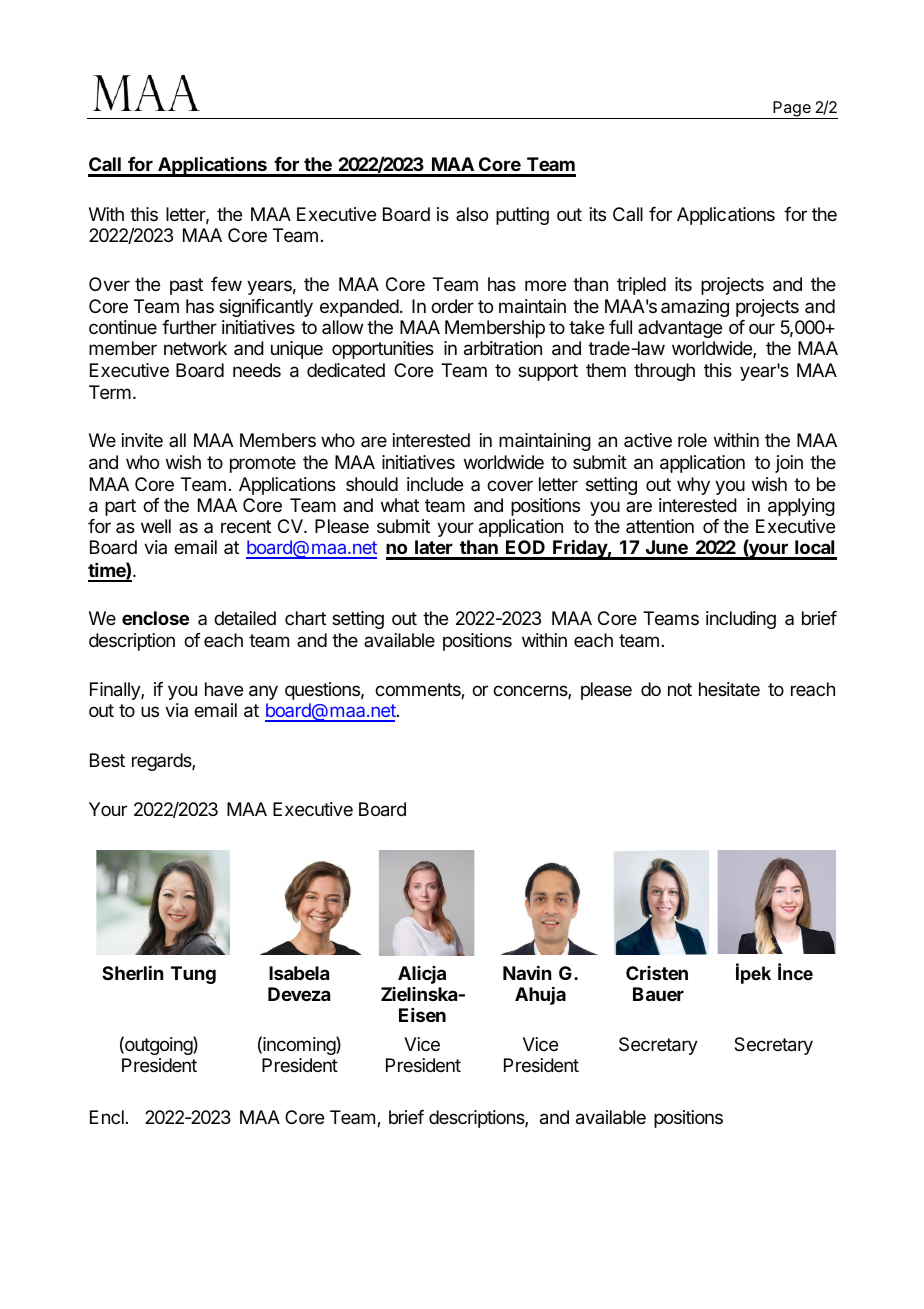 Image resolution: width=924 pixels, height=1309 pixels. What do you see at coordinates (472, 214) in the image?
I see `also` at bounding box center [472, 214].
